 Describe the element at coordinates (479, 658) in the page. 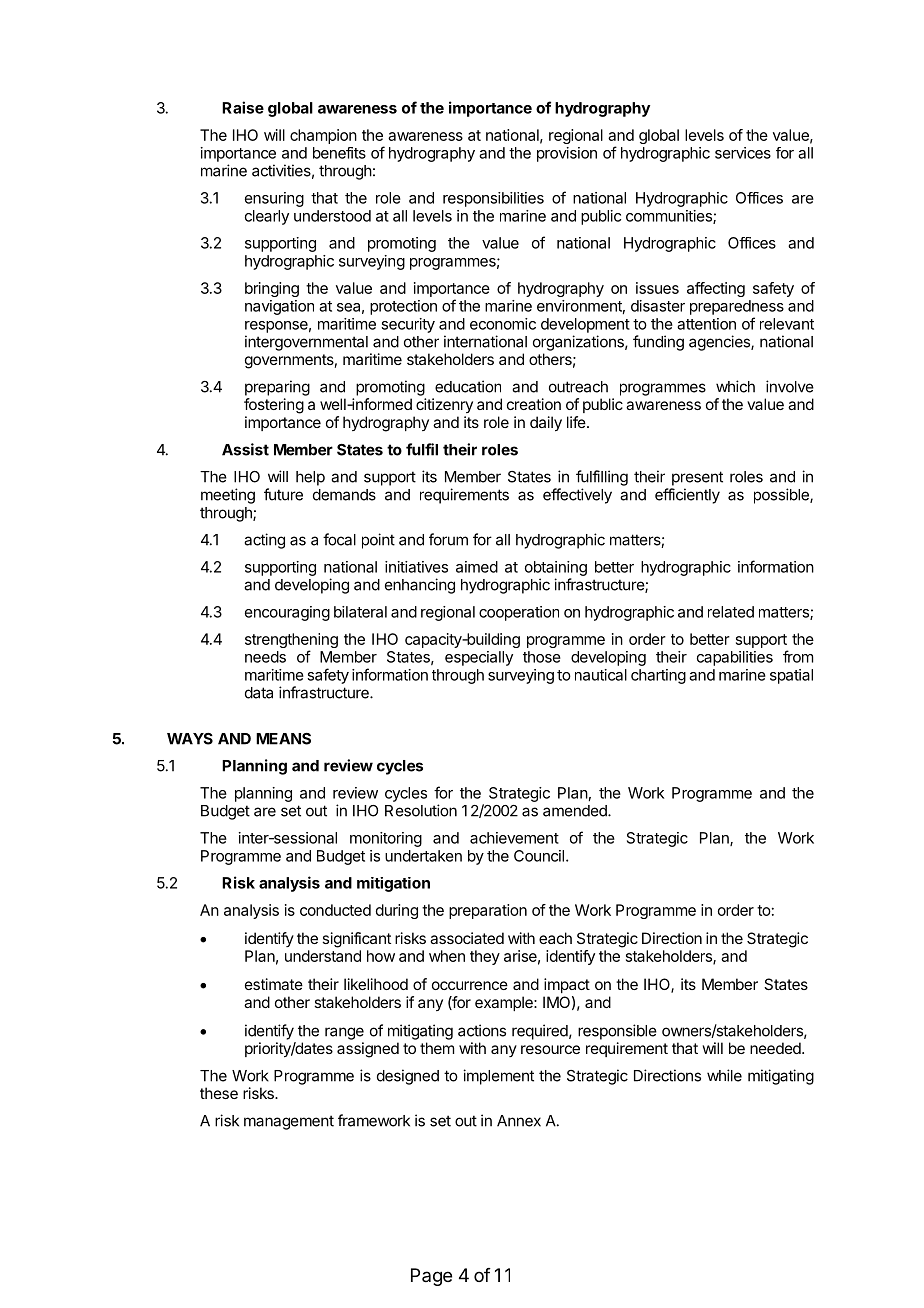

I see `especially` at that location.
